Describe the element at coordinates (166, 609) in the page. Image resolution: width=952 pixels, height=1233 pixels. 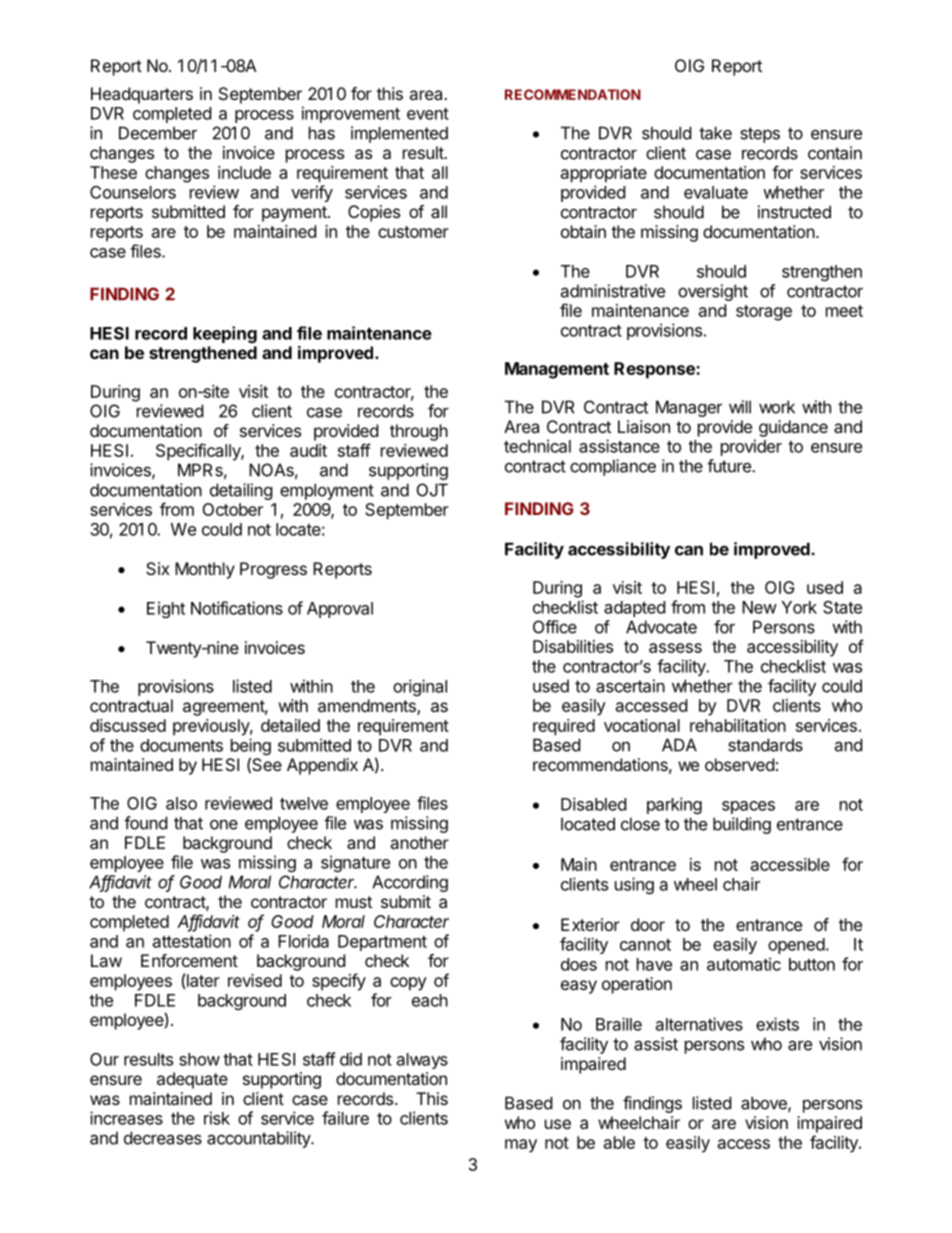
I see `Eight` at that location.
